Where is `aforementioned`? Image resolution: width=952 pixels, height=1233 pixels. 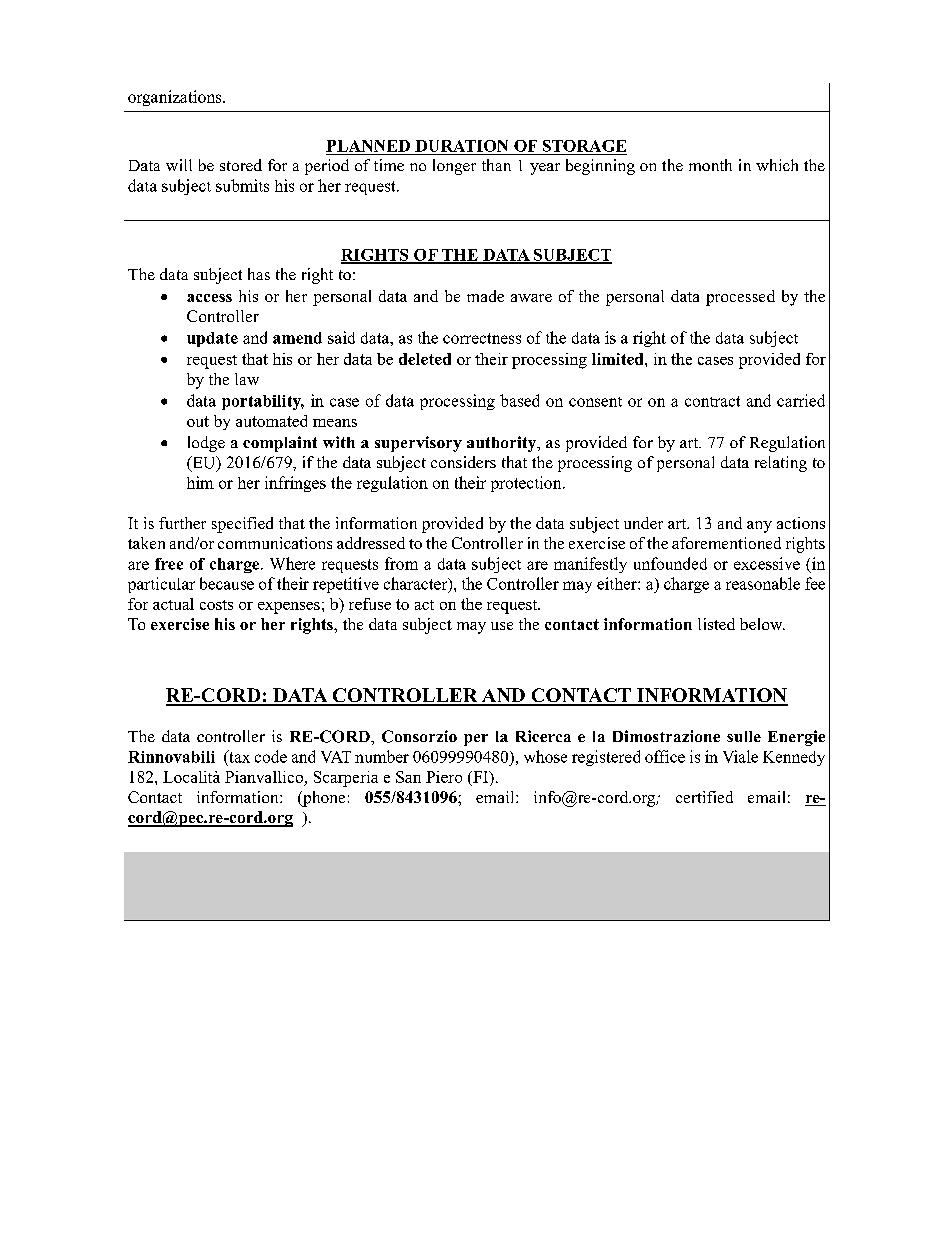 aforementioned is located at coordinates (726, 543).
